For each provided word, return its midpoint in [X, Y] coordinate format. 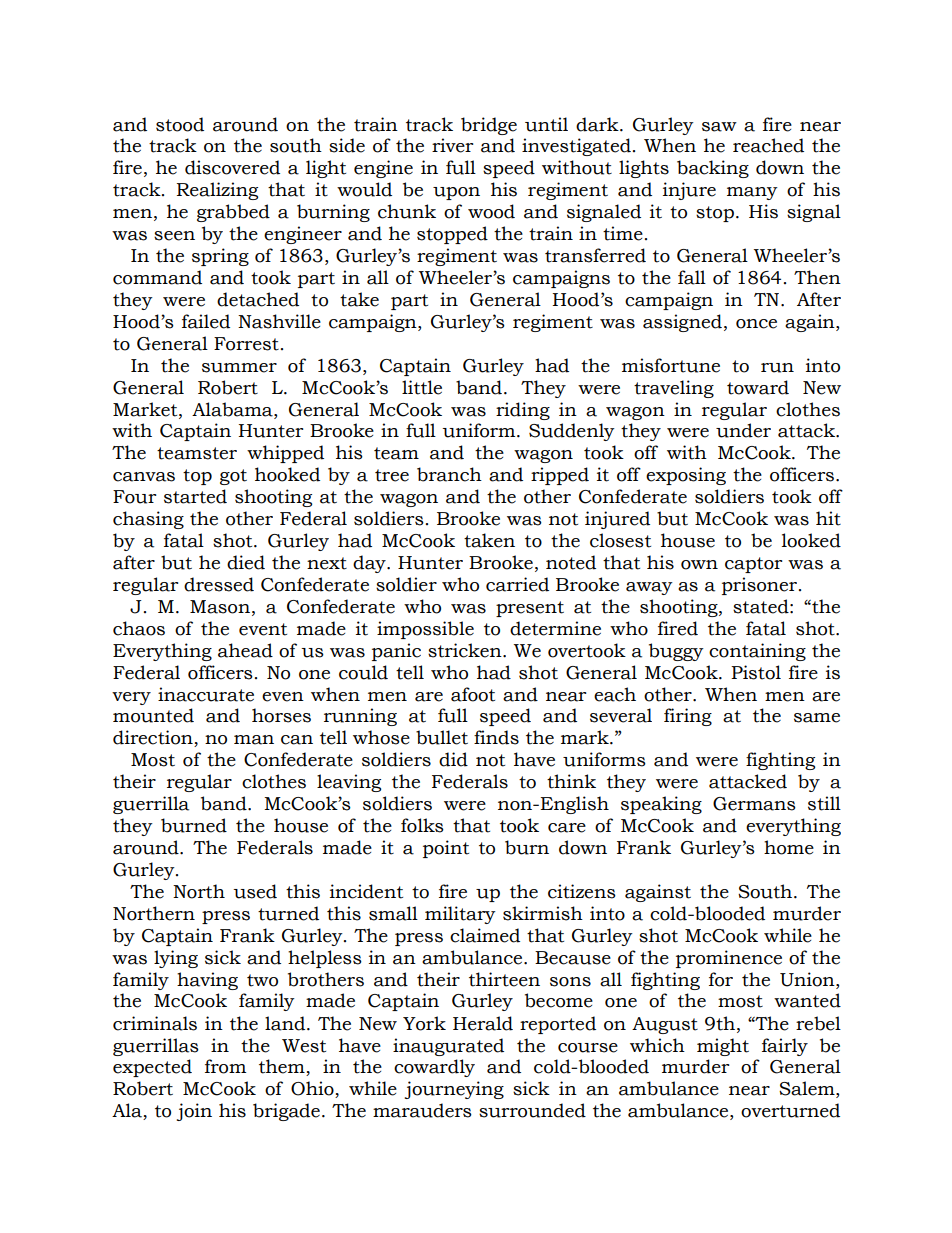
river [452, 145]
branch [449, 474]
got [233, 477]
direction [154, 738]
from [225, 1066]
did [453, 759]
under [743, 430]
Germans [754, 804]
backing [713, 169]
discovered [232, 167]
